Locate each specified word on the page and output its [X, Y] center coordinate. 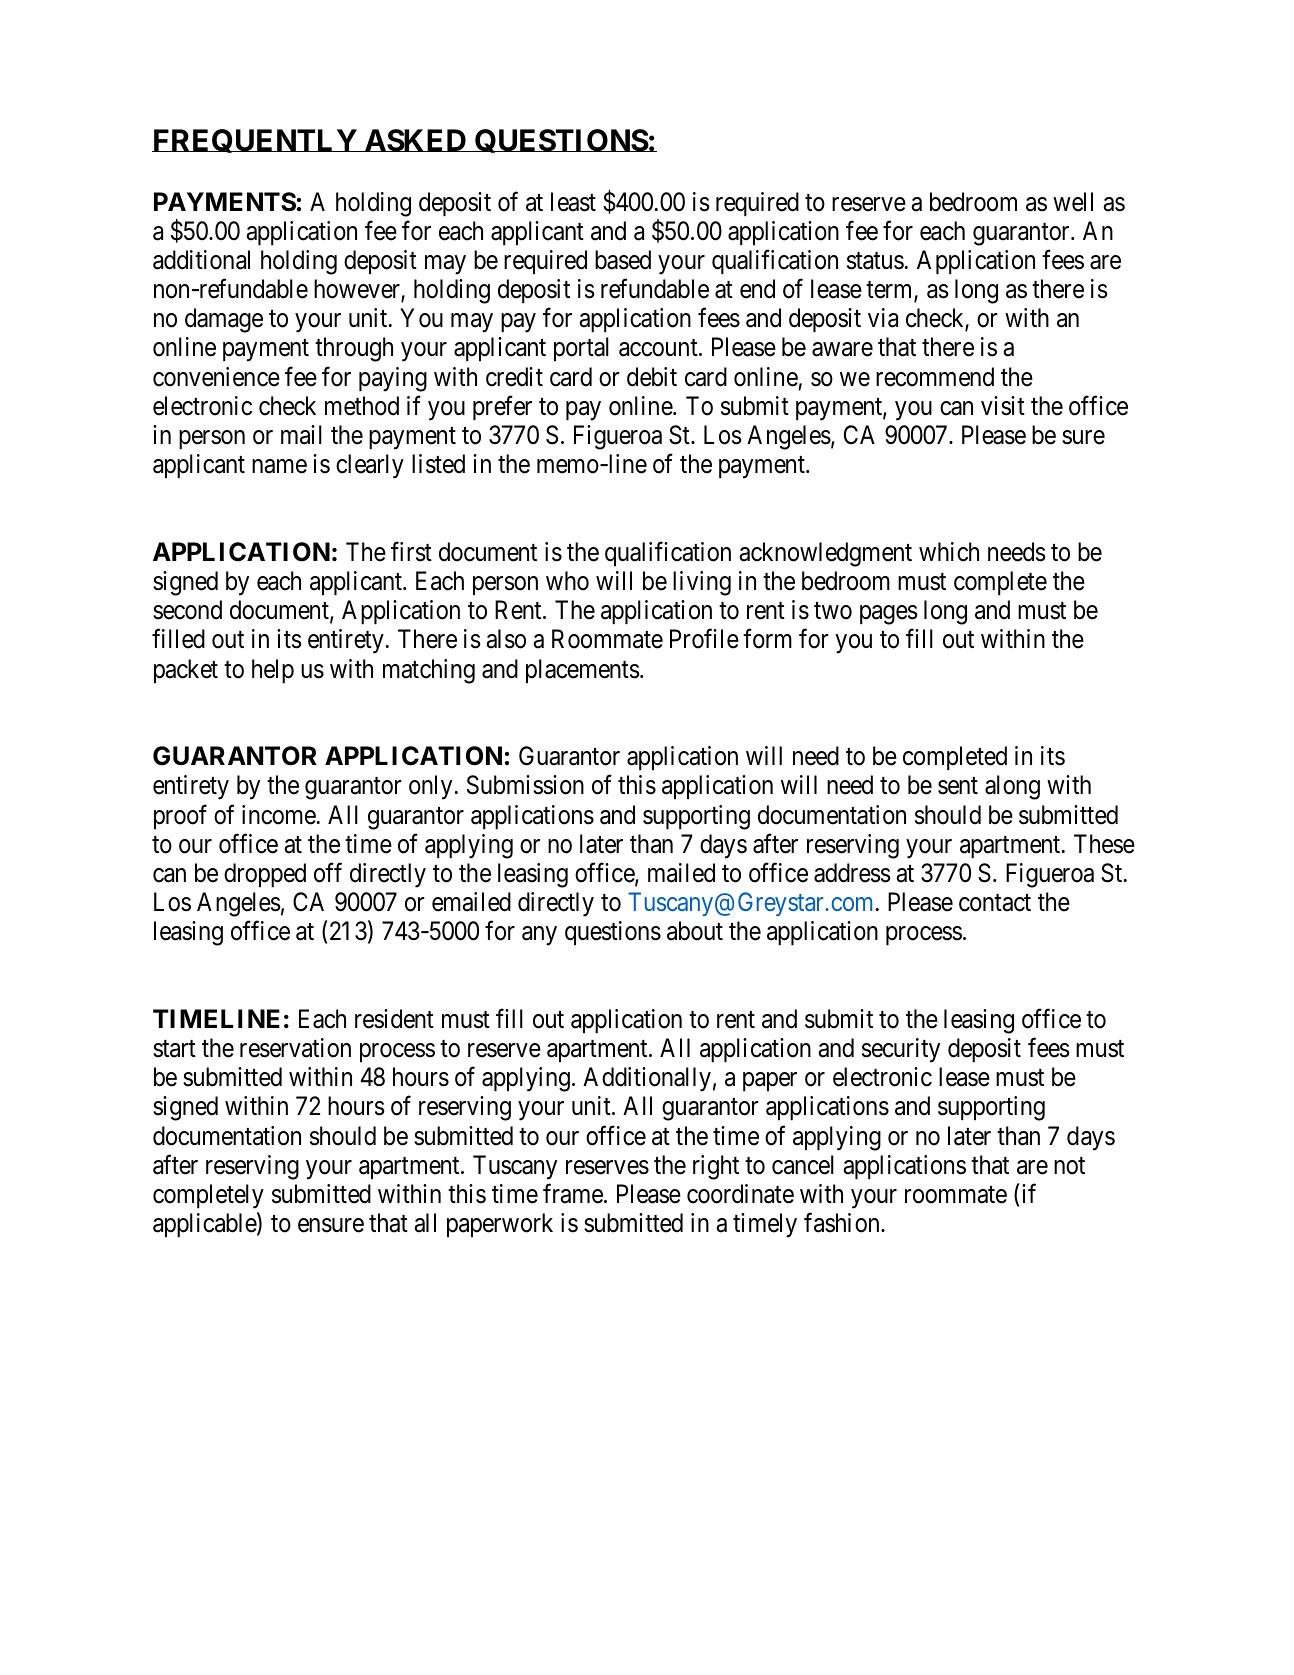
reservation [295, 1048]
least [573, 202]
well [1073, 202]
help [273, 671]
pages [888, 615]
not [1069, 1166]
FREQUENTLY [255, 141]
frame [573, 1193]
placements [582, 671]
